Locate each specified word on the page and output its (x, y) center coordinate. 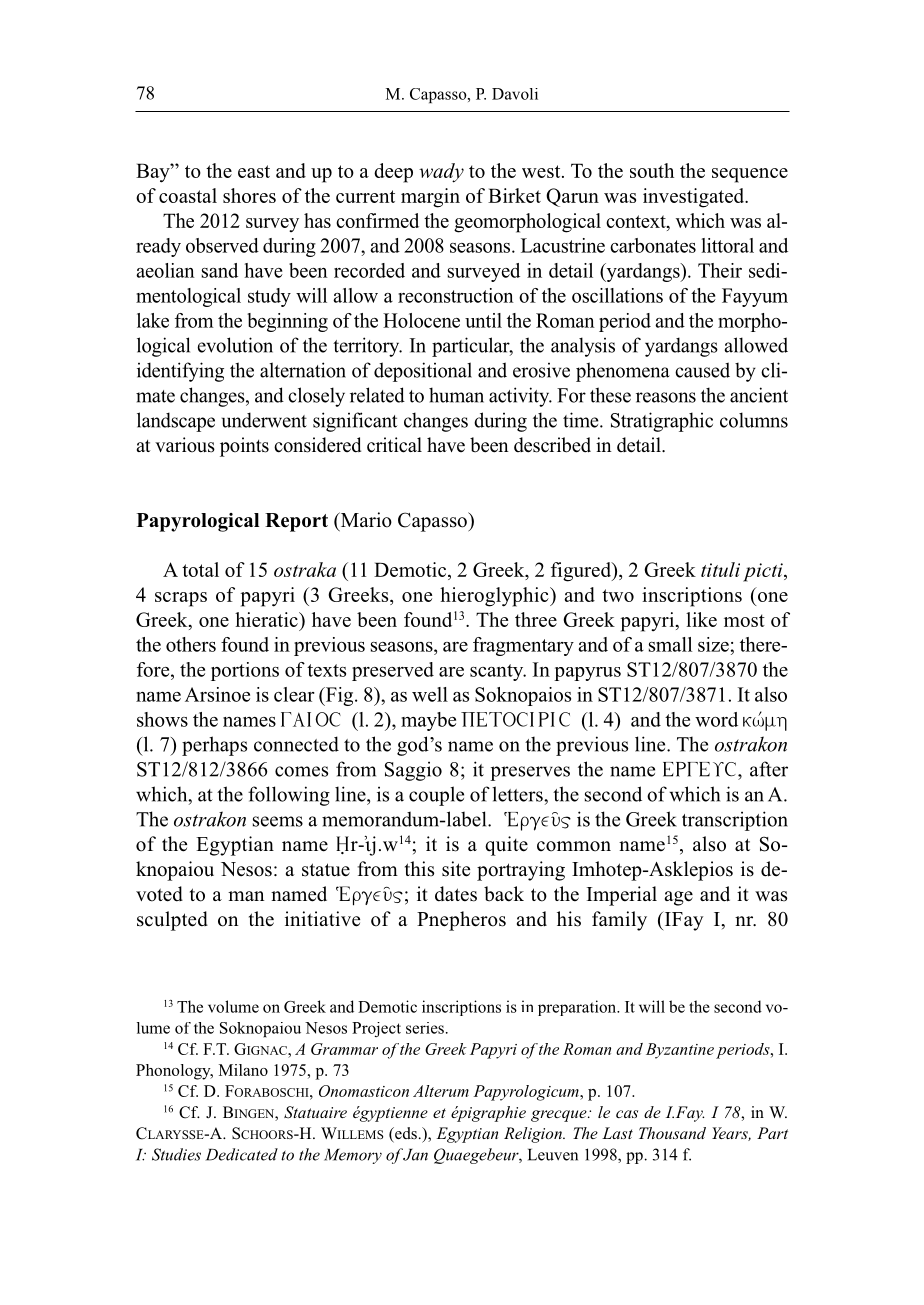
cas (627, 1114)
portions (245, 671)
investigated (695, 198)
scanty (498, 672)
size (713, 644)
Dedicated (242, 1154)
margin (430, 198)
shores (249, 195)
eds (405, 1134)
